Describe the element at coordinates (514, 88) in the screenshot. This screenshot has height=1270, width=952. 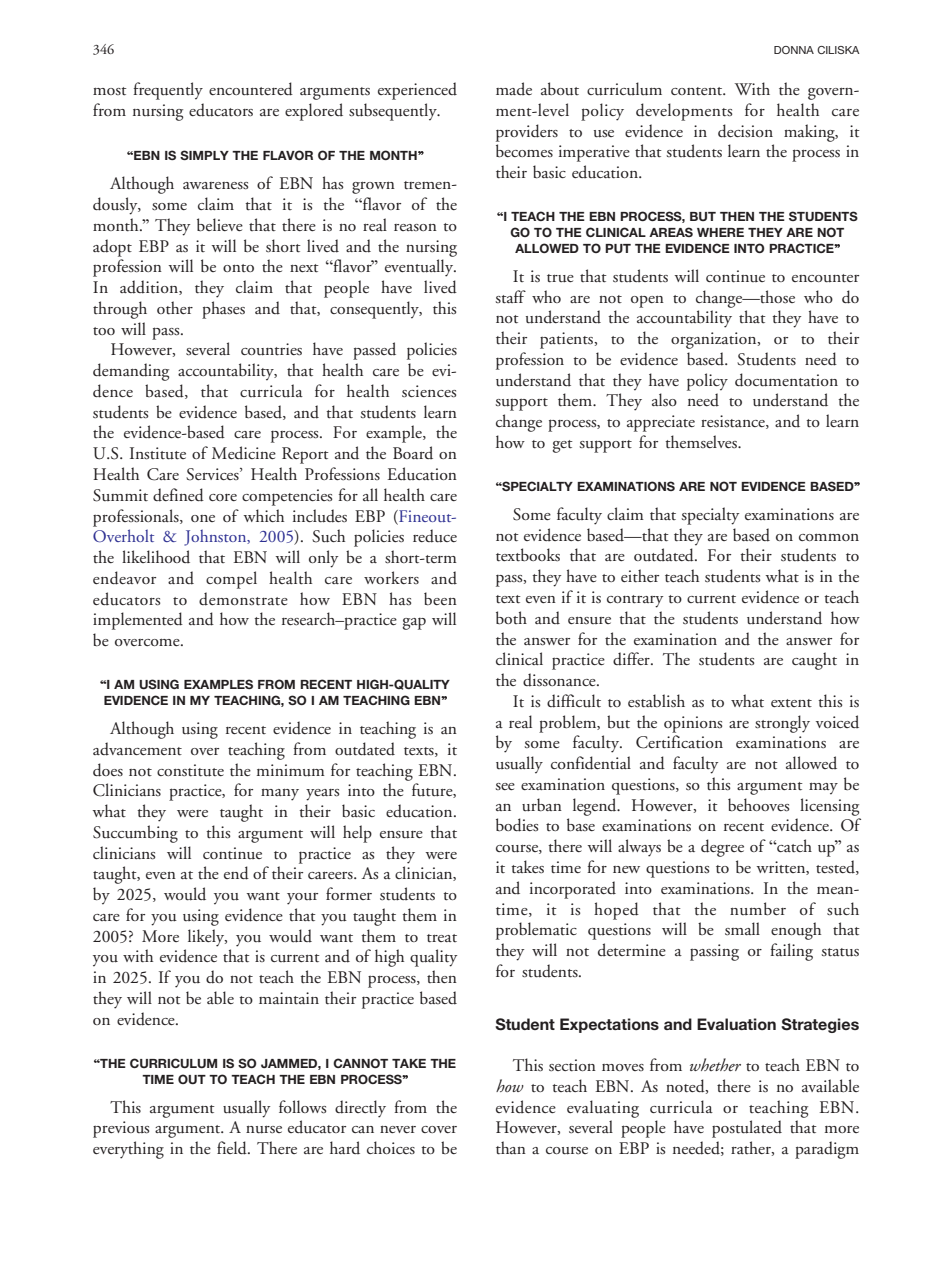
I see `made` at that location.
